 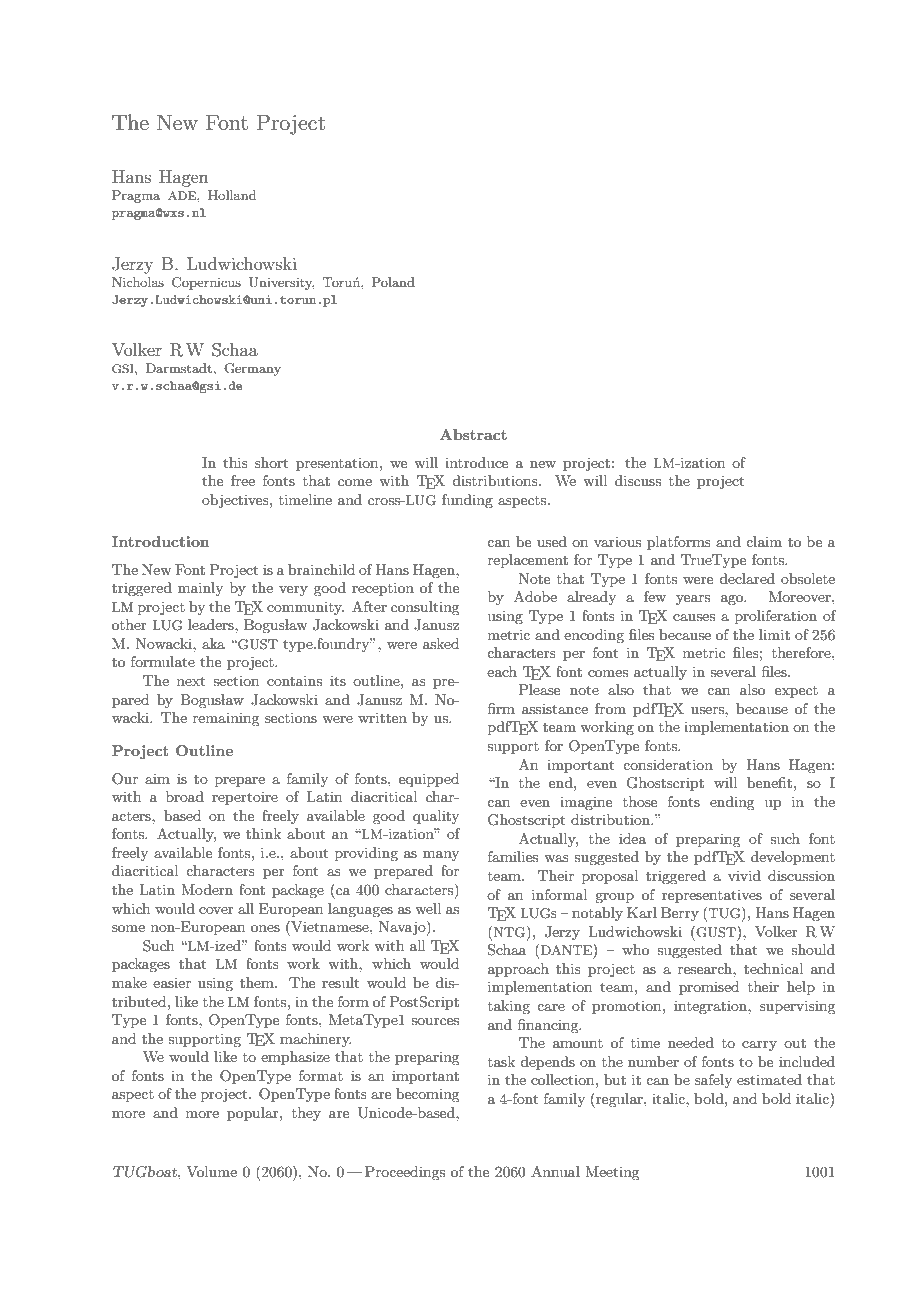 What do you see at coordinates (393, 282) in the document?
I see `Poland` at bounding box center [393, 282].
